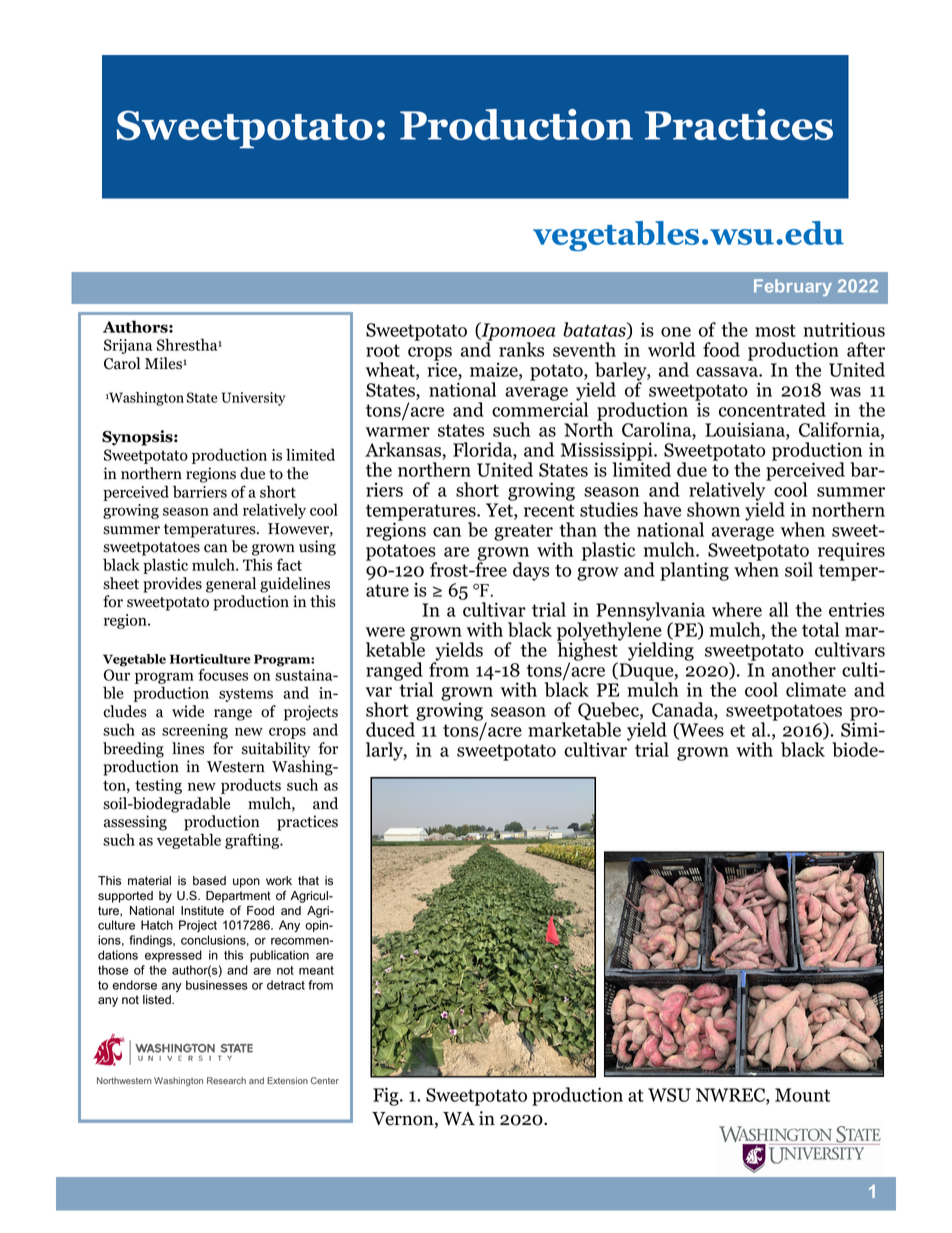  I want to click on Mount, so click(802, 1095).
